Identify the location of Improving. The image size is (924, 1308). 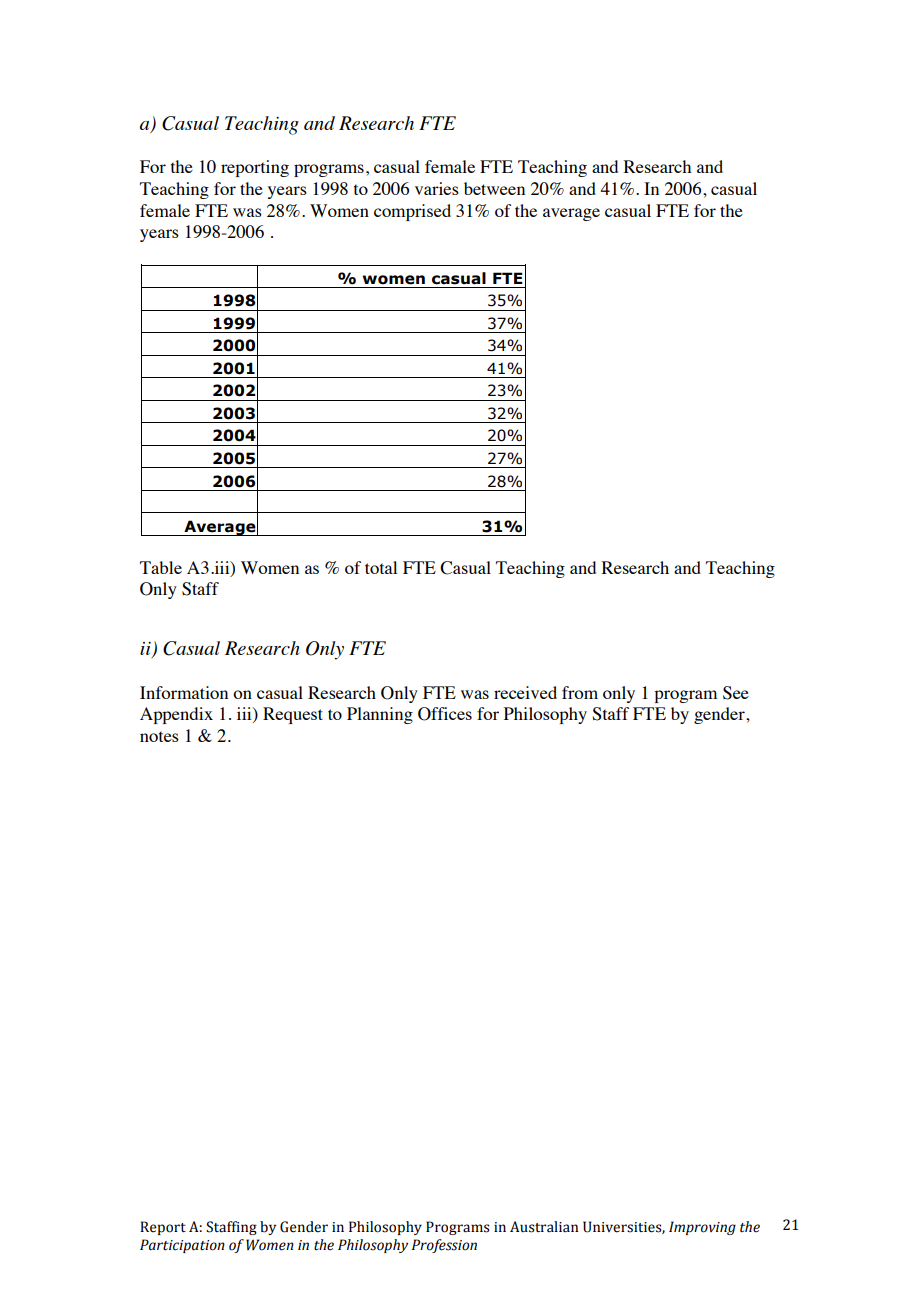
(702, 1228).
